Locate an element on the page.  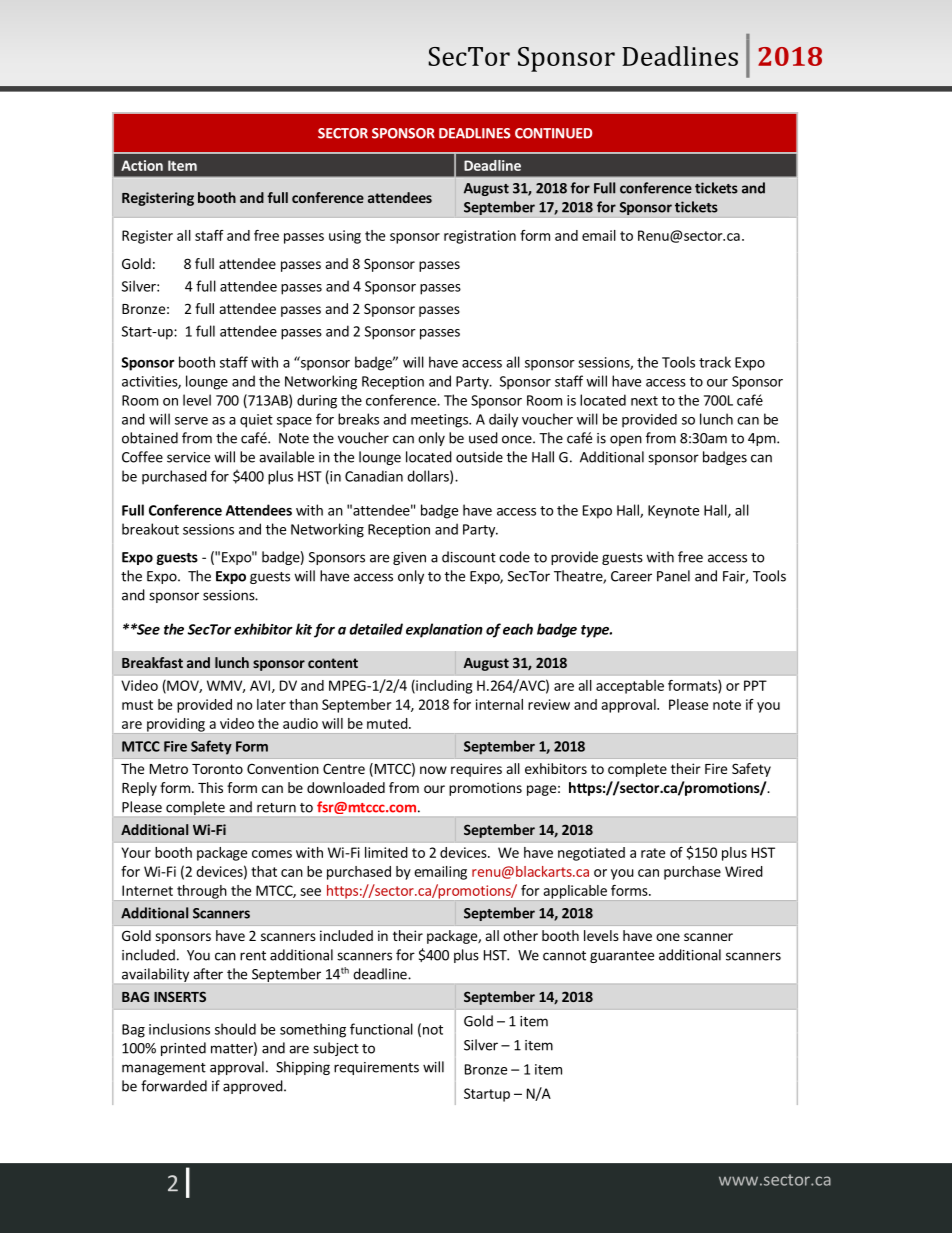
registration is located at coordinates (480, 237).
